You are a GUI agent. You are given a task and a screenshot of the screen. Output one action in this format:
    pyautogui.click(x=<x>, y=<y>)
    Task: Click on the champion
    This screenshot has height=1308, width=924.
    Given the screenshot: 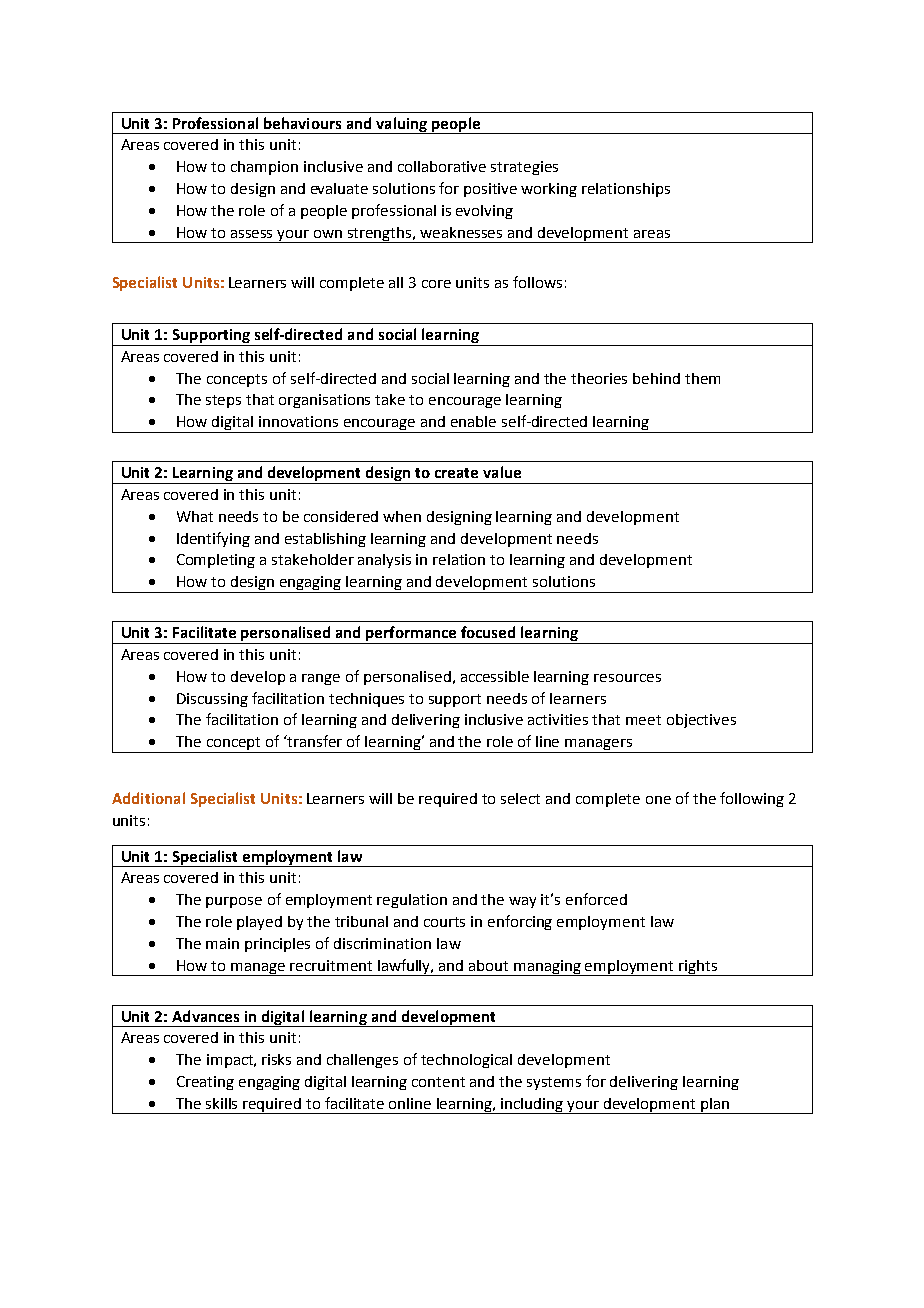 What is the action you would take?
    pyautogui.click(x=264, y=168)
